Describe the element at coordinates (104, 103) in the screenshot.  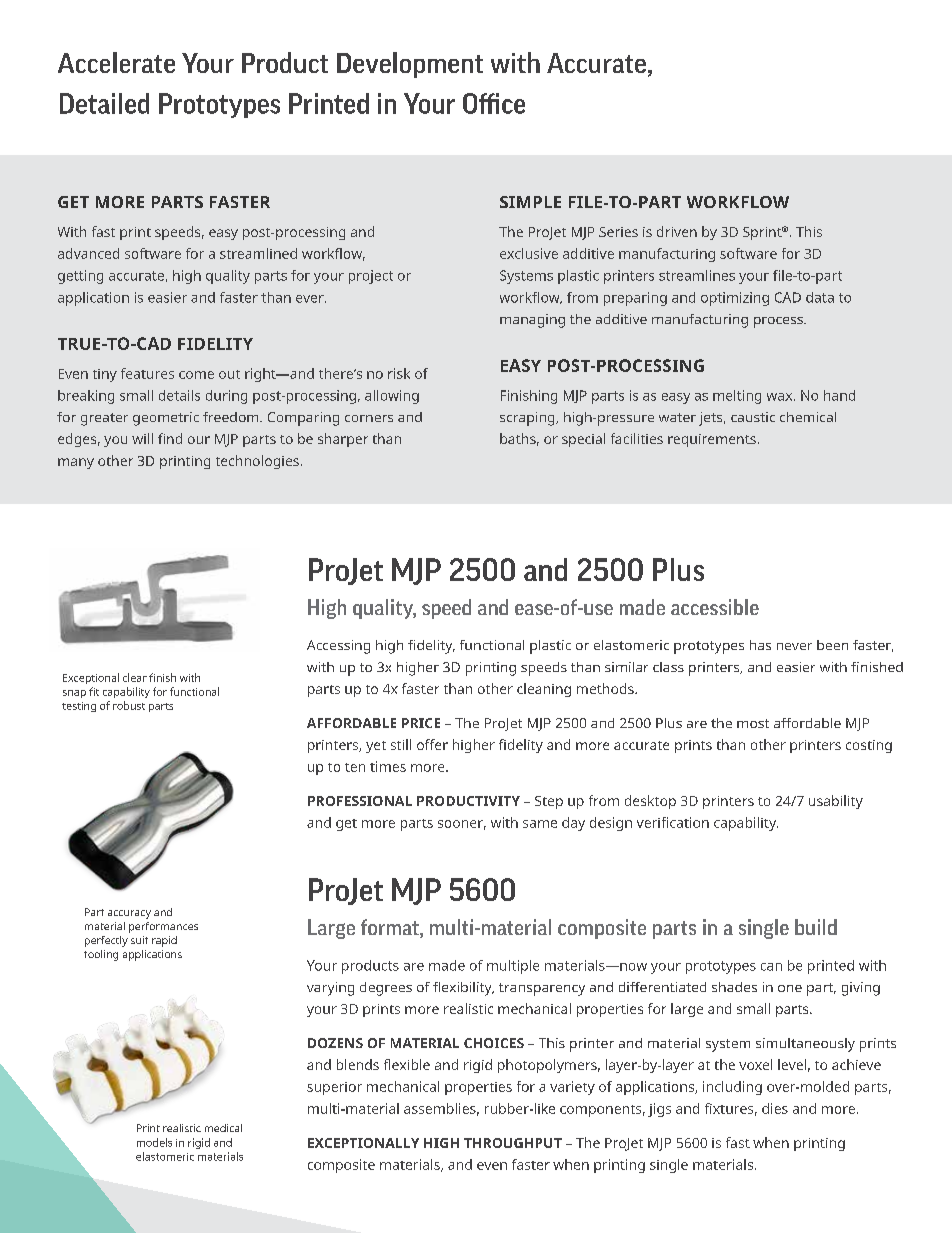
I see `Detailed` at that location.
